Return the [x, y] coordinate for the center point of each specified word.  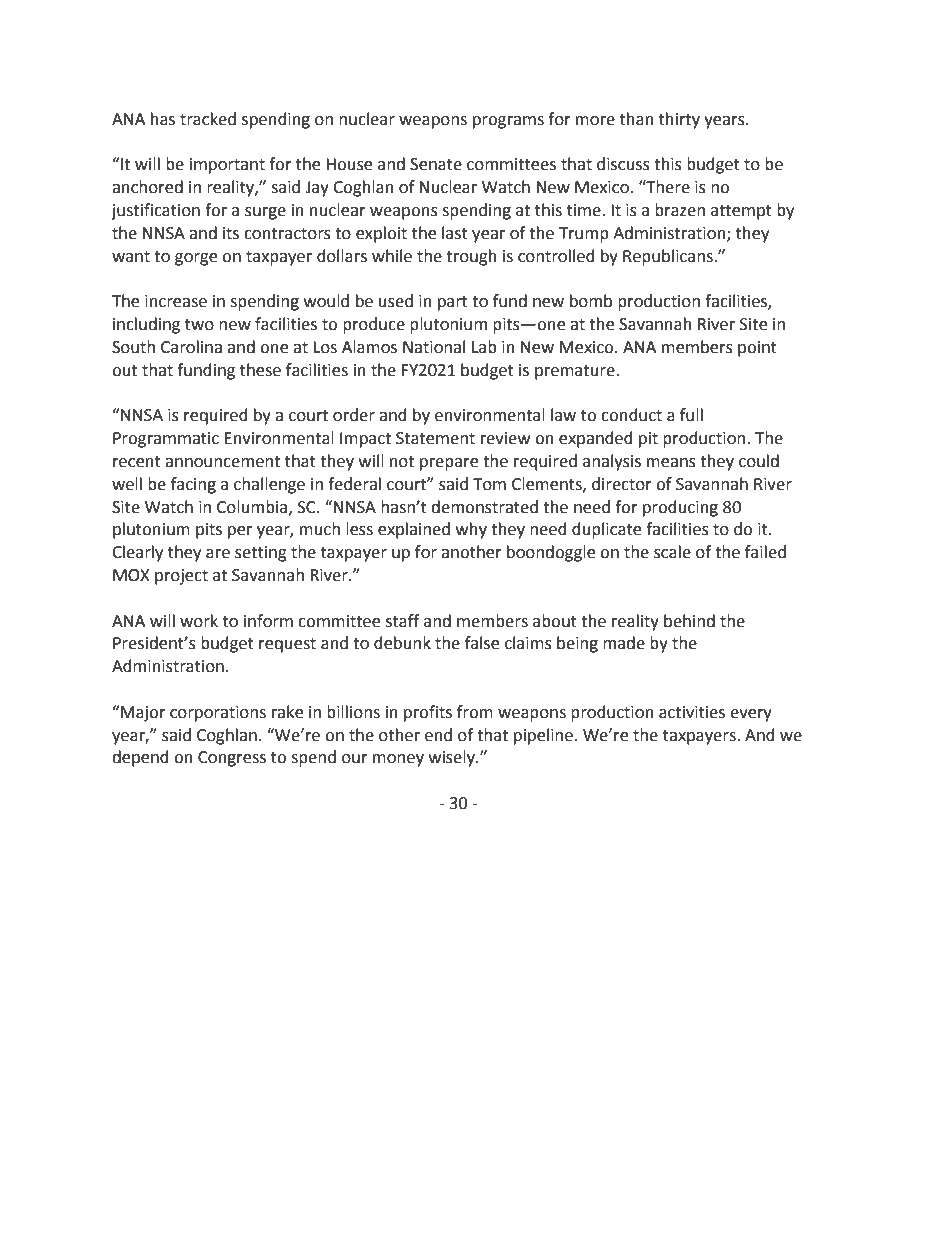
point [757, 349]
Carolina [191, 347]
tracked [208, 119]
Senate [436, 164]
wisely [453, 758]
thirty [679, 120]
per [240, 532]
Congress [232, 759]
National [434, 347]
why [471, 530]
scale [672, 552]
